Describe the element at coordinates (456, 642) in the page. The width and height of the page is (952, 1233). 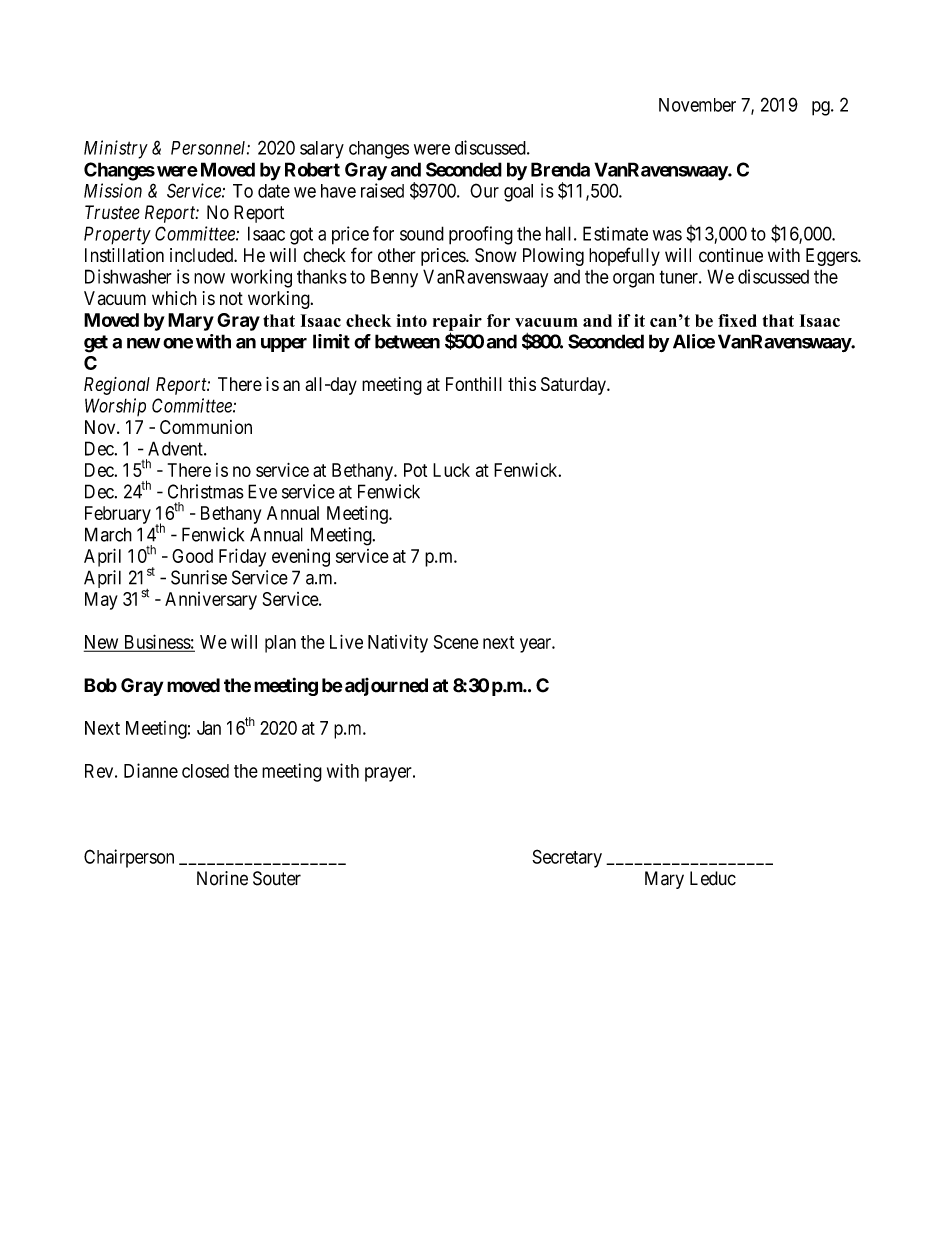
I see `Scene` at that location.
